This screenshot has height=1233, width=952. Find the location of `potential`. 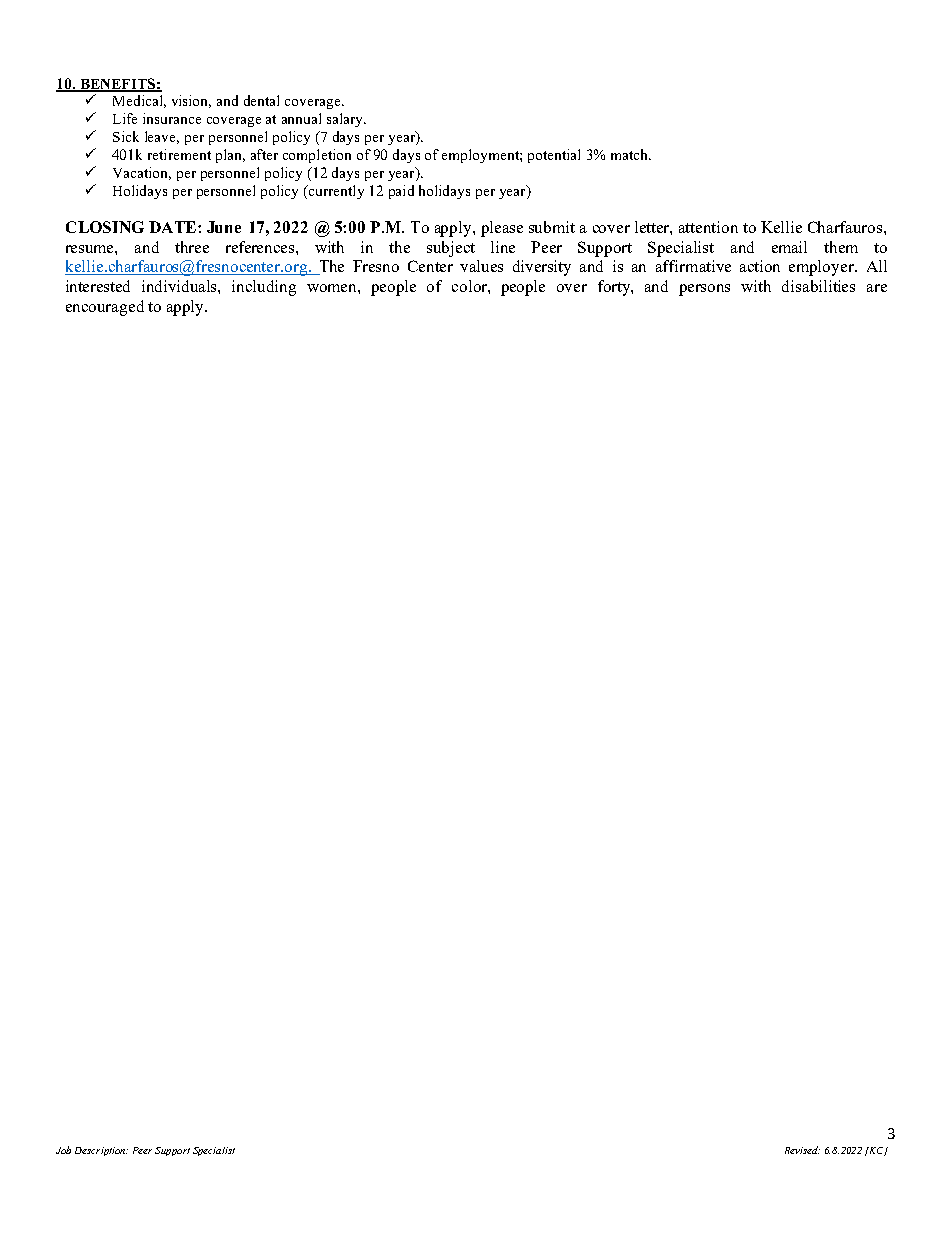

potential is located at coordinates (554, 156).
